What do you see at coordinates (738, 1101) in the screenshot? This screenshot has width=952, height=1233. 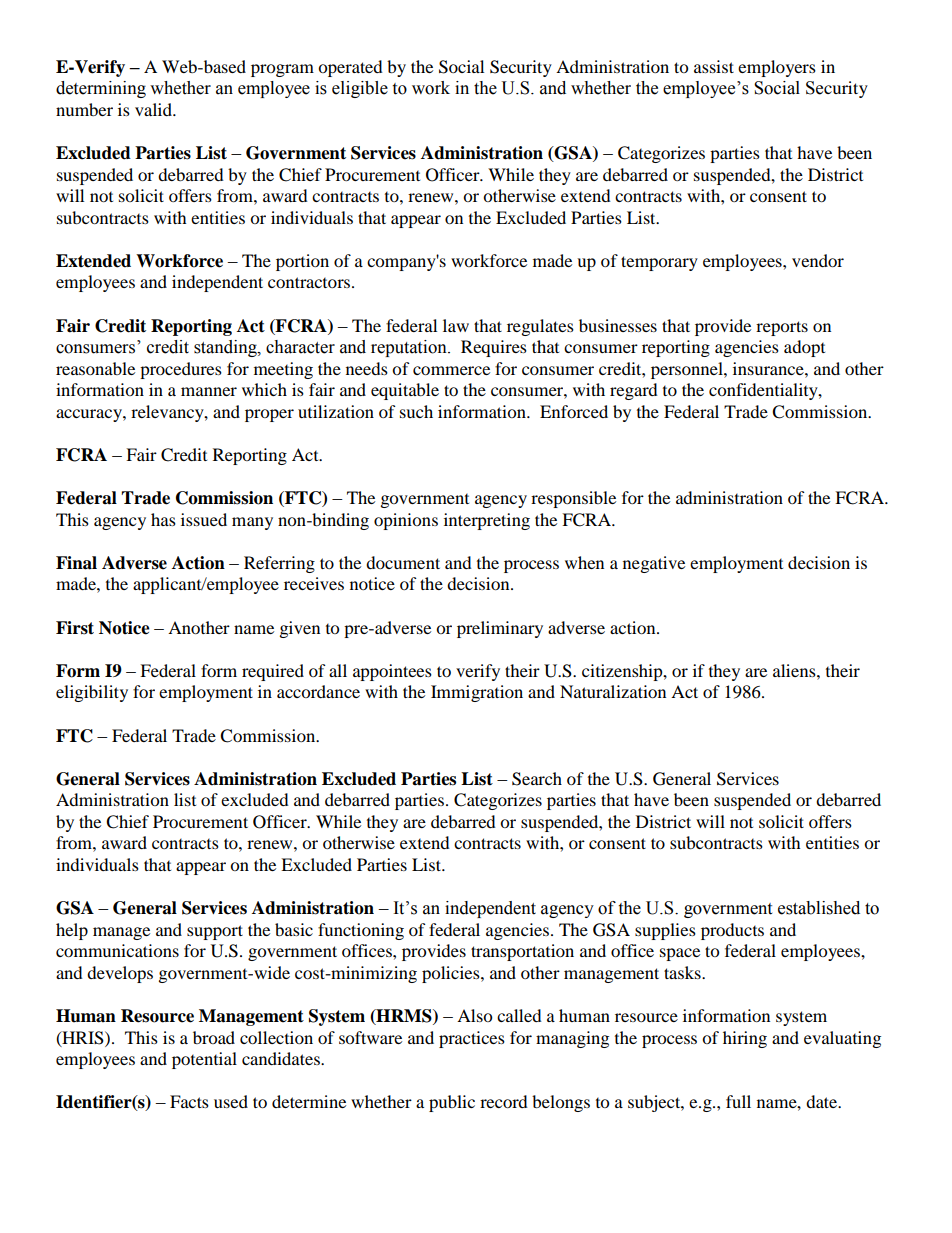 I see `full` at bounding box center [738, 1101].
